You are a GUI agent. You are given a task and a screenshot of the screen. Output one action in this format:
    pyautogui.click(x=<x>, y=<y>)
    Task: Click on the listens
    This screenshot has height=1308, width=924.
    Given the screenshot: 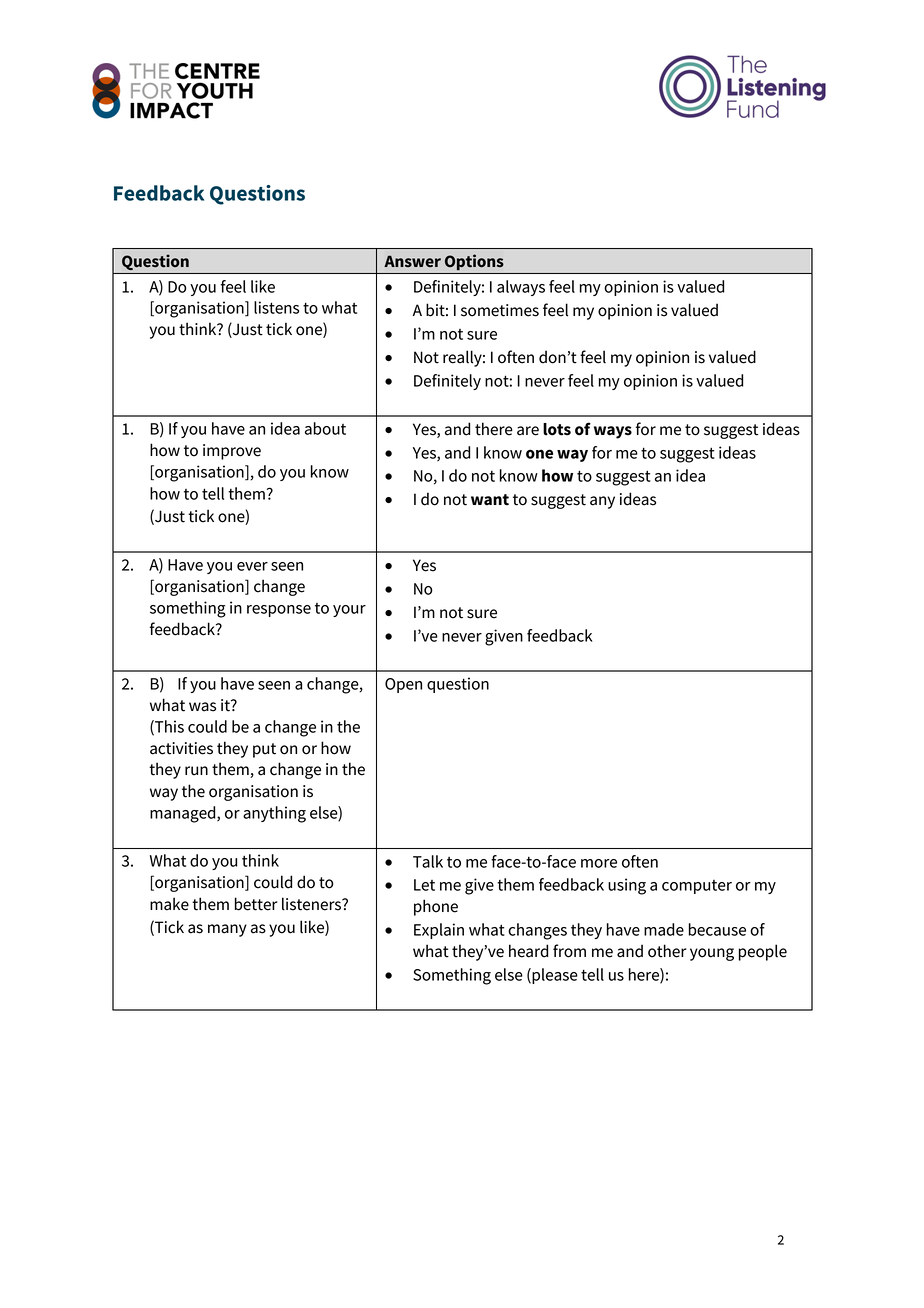 What is the action you would take?
    pyautogui.click(x=276, y=307)
